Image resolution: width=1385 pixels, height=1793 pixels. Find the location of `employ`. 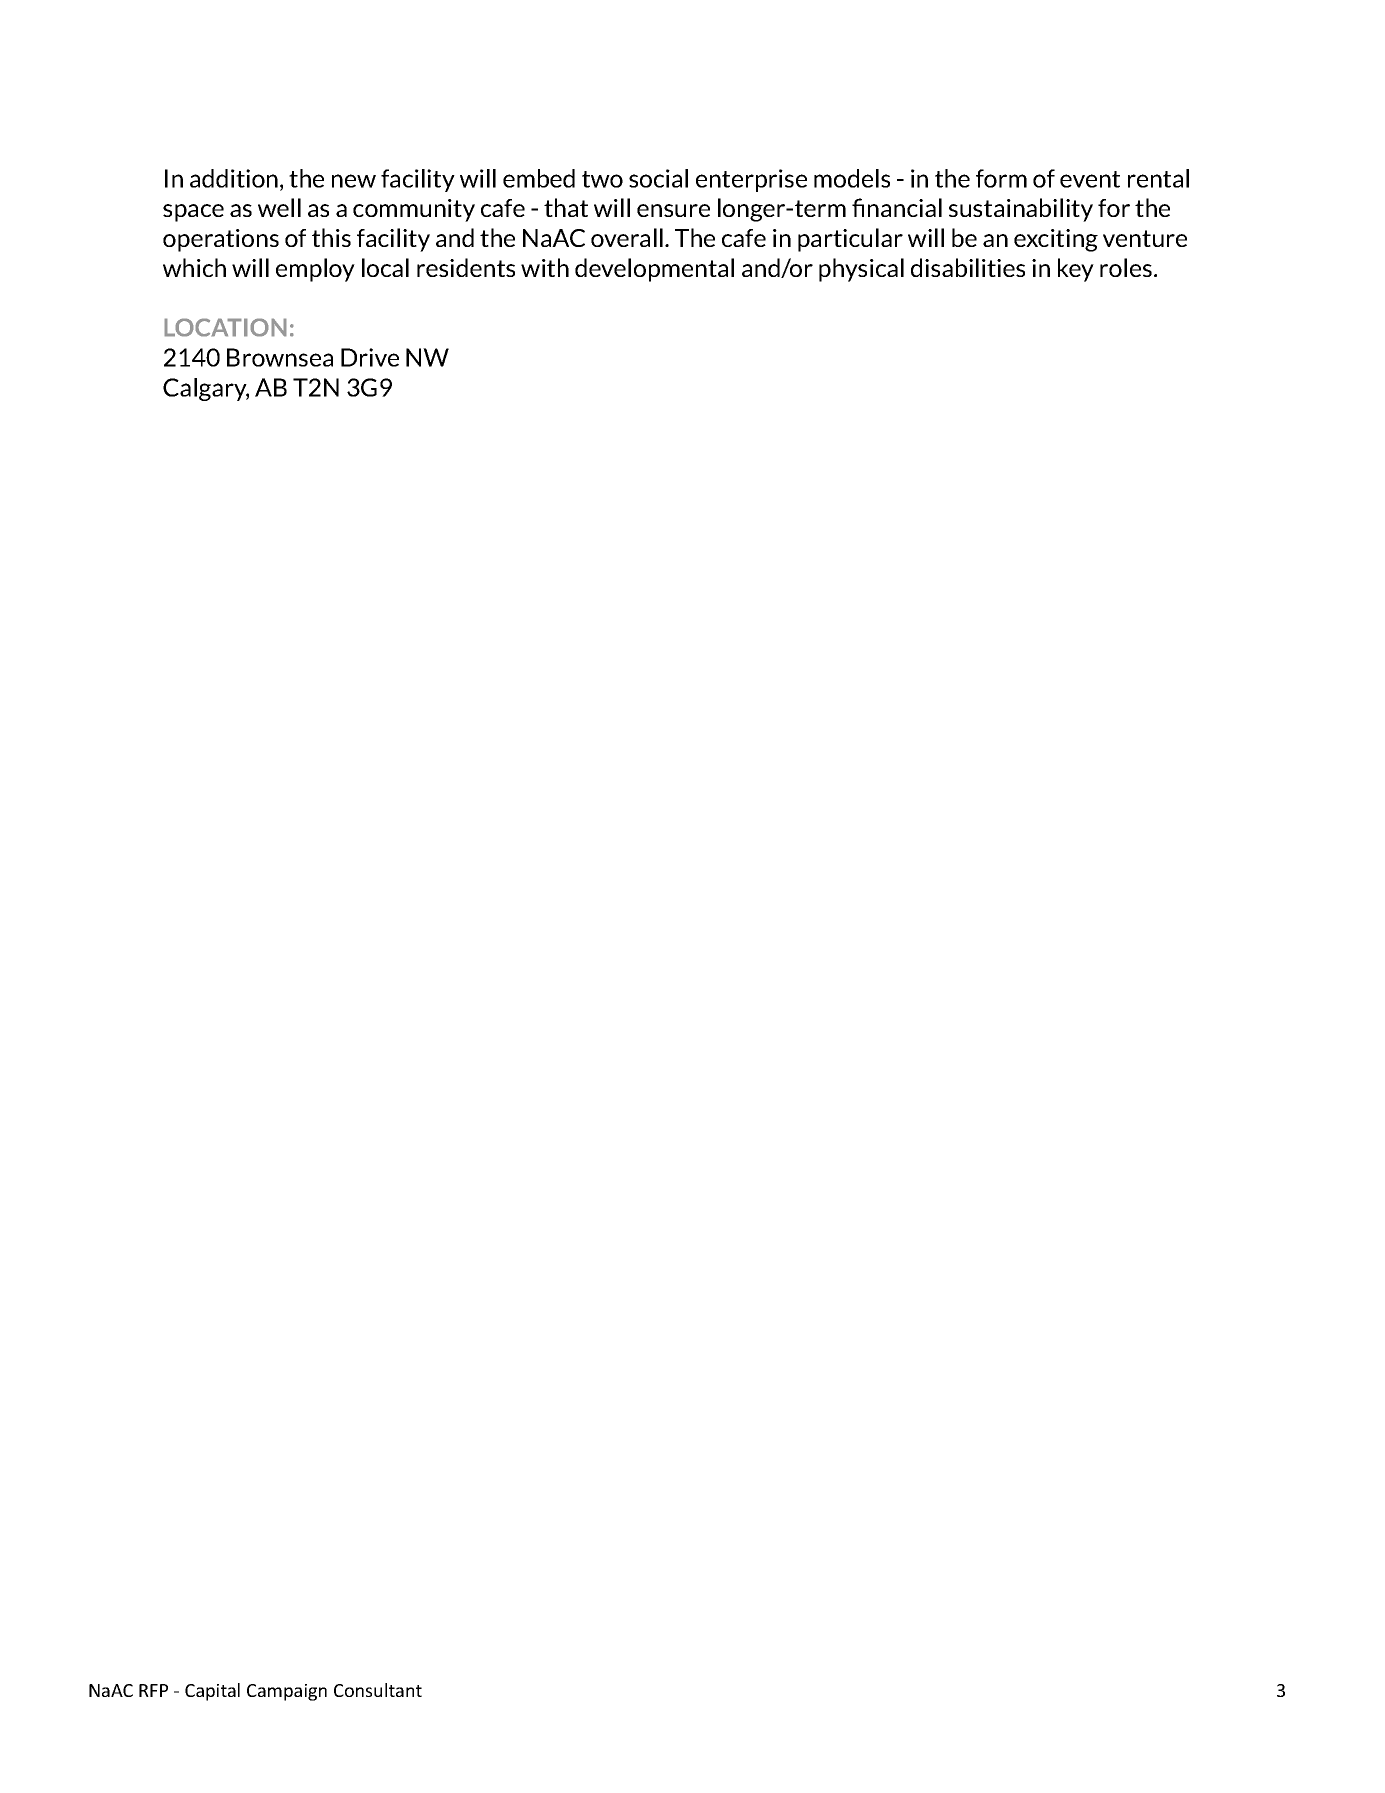

employ is located at coordinates (315, 270).
